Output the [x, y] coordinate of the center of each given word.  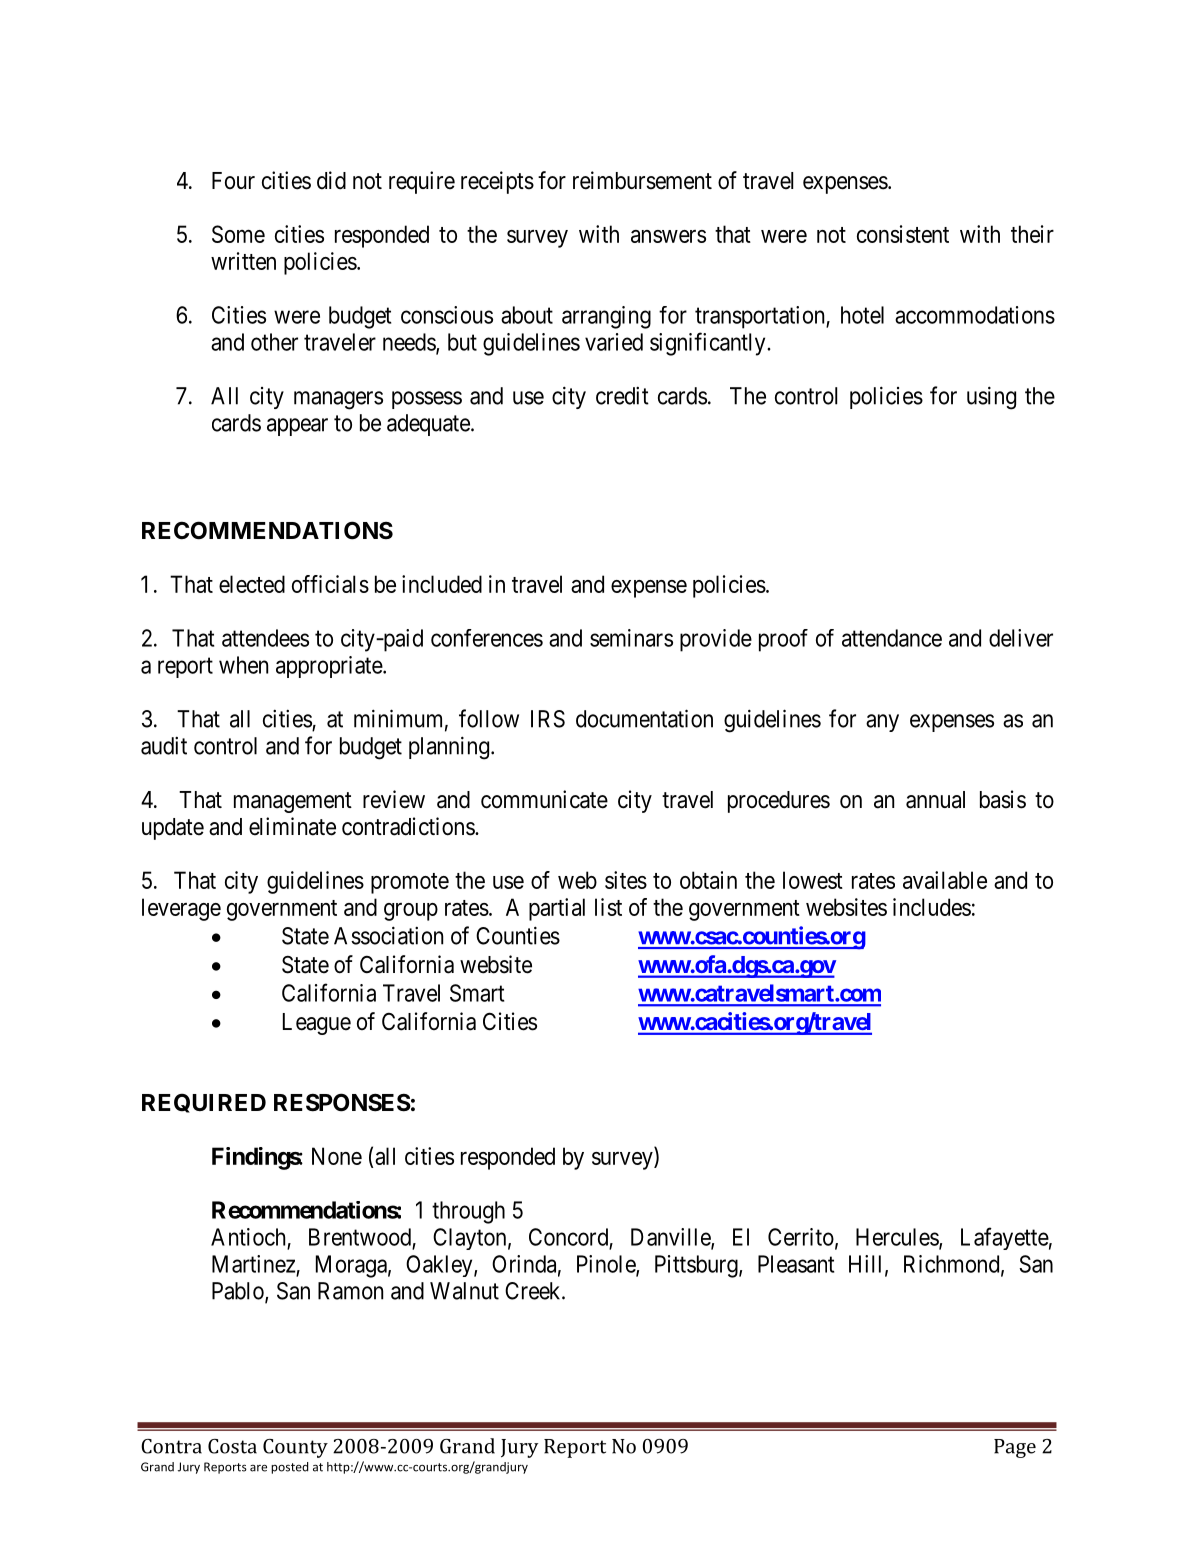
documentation [644, 718]
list [608, 907]
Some [238, 234]
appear [297, 427]
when [243, 665]
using [991, 398]
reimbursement [642, 180]
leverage [181, 909]
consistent [903, 234]
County [295, 1448]
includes [932, 907]
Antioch [248, 1237]
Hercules [898, 1238]
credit [622, 395]
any [882, 723]
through [468, 1212]
